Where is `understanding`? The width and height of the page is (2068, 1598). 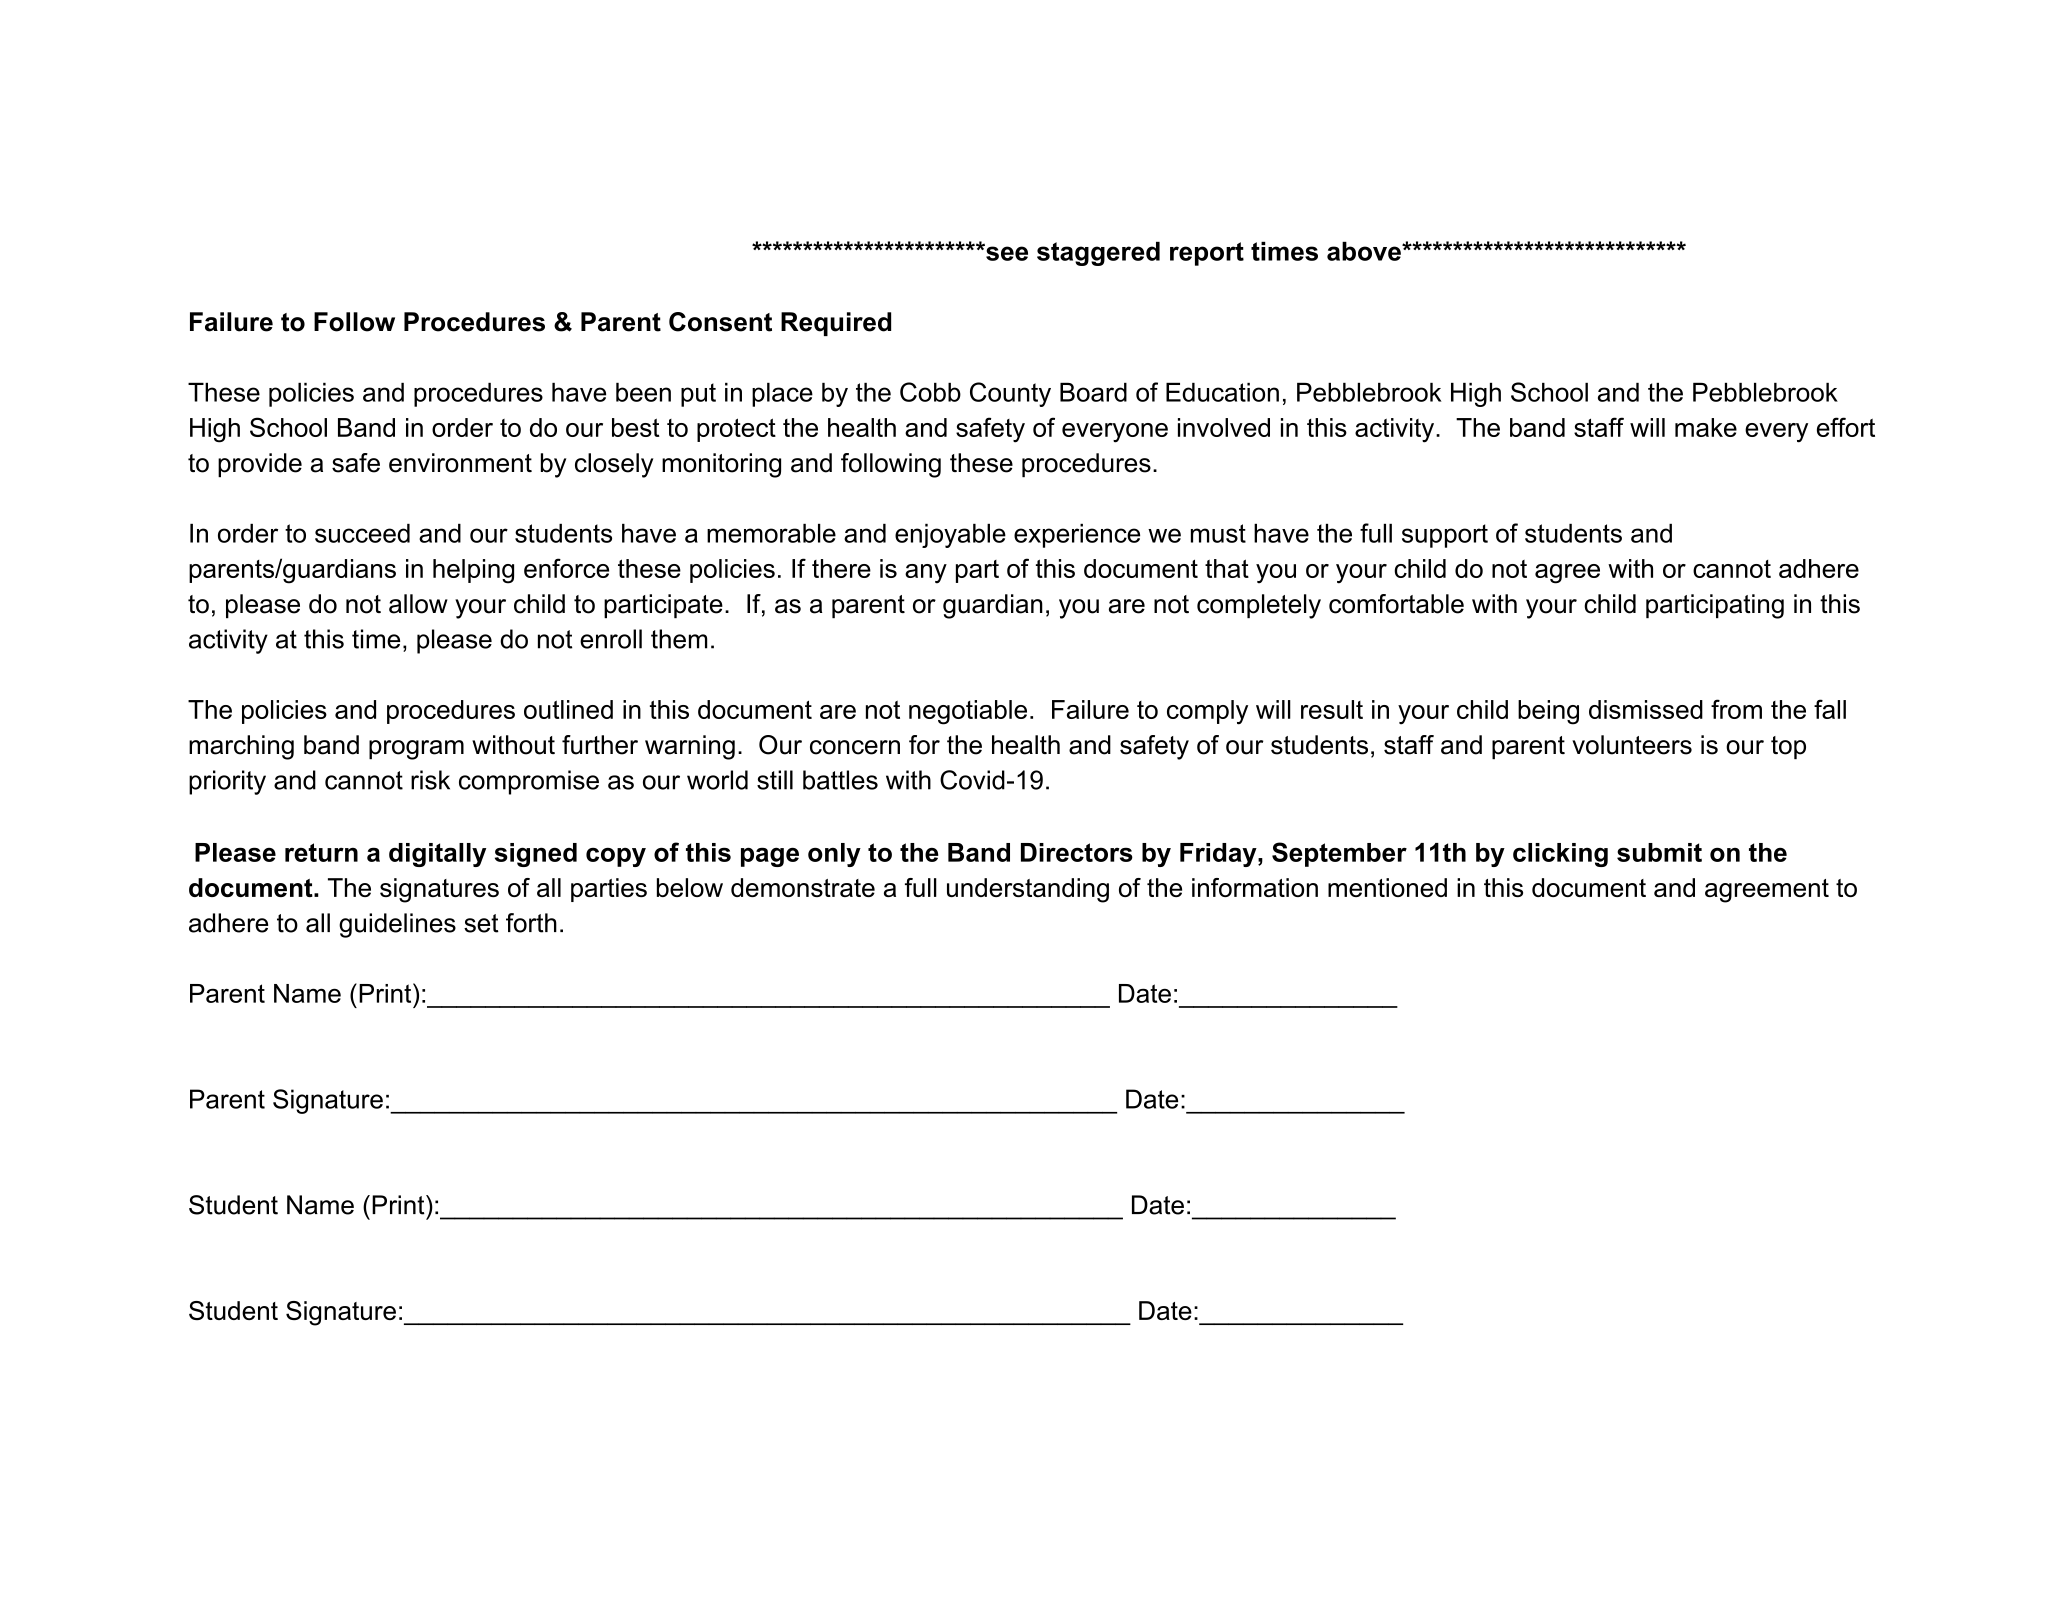 understanding is located at coordinates (1028, 890).
